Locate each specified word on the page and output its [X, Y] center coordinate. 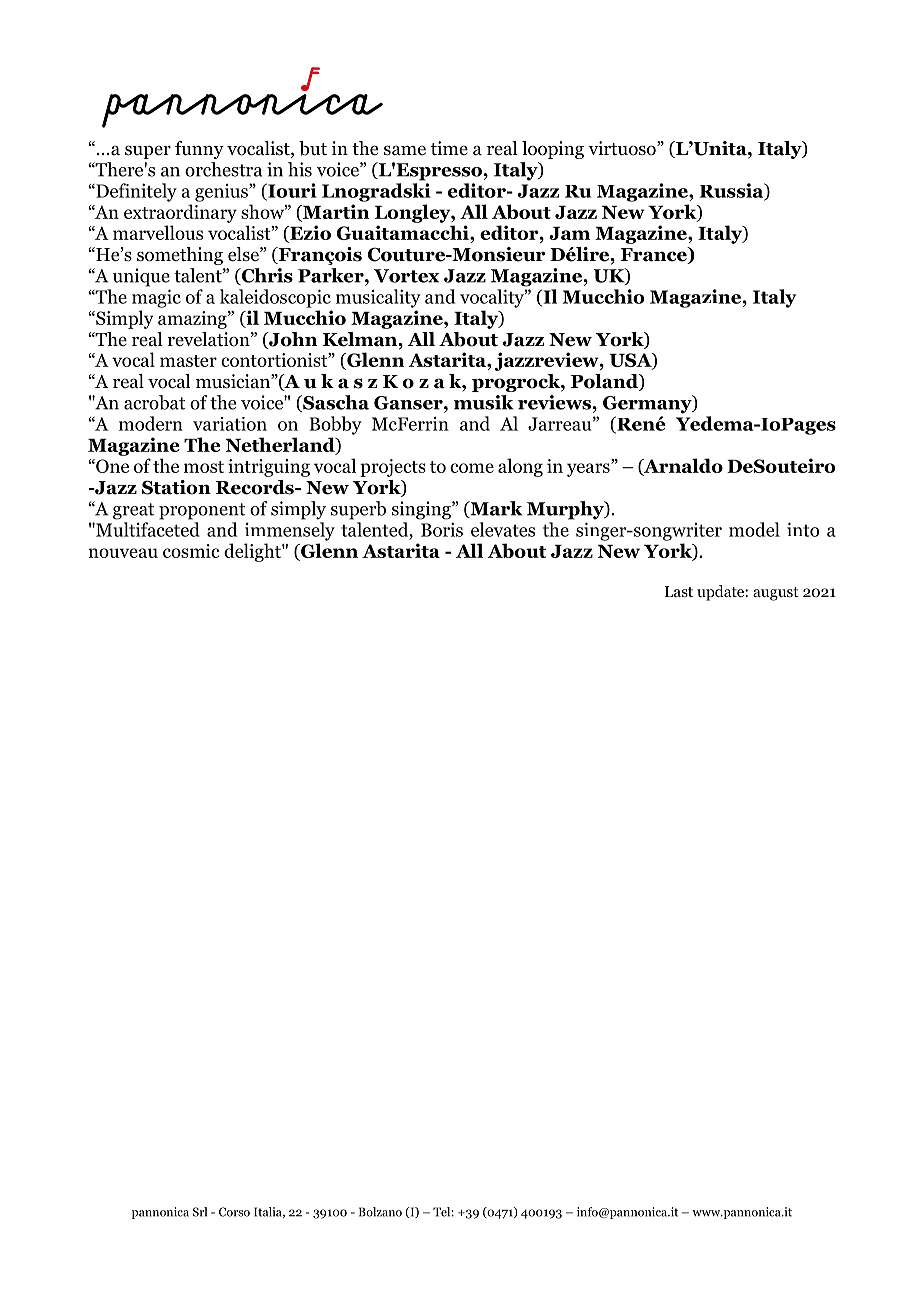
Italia [269, 1212]
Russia [733, 191]
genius [222, 192]
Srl [200, 1212]
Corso [234, 1212]
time [449, 148]
